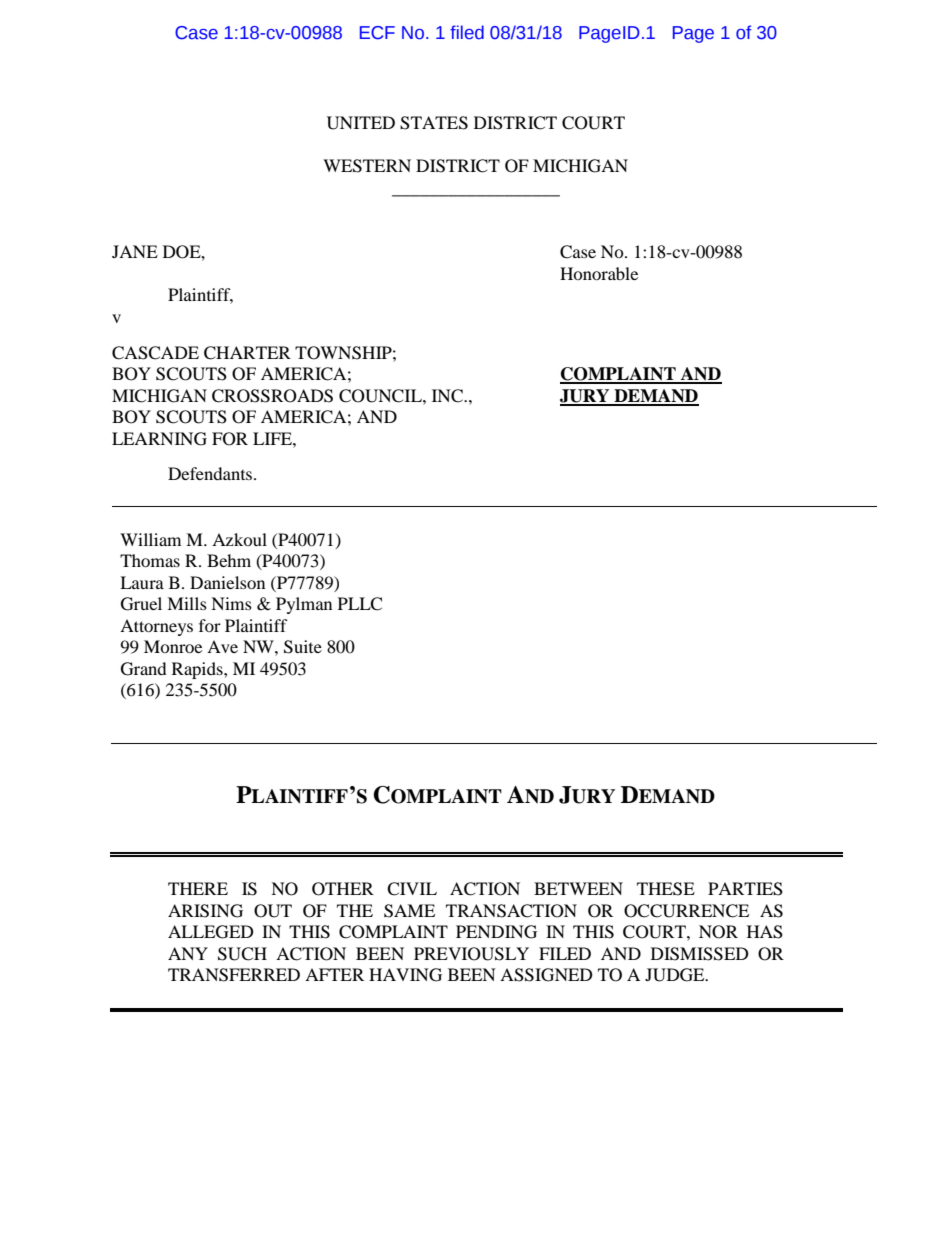 This screenshot has width=952, height=1233. I want to click on ALLEGED, so click(211, 932).
